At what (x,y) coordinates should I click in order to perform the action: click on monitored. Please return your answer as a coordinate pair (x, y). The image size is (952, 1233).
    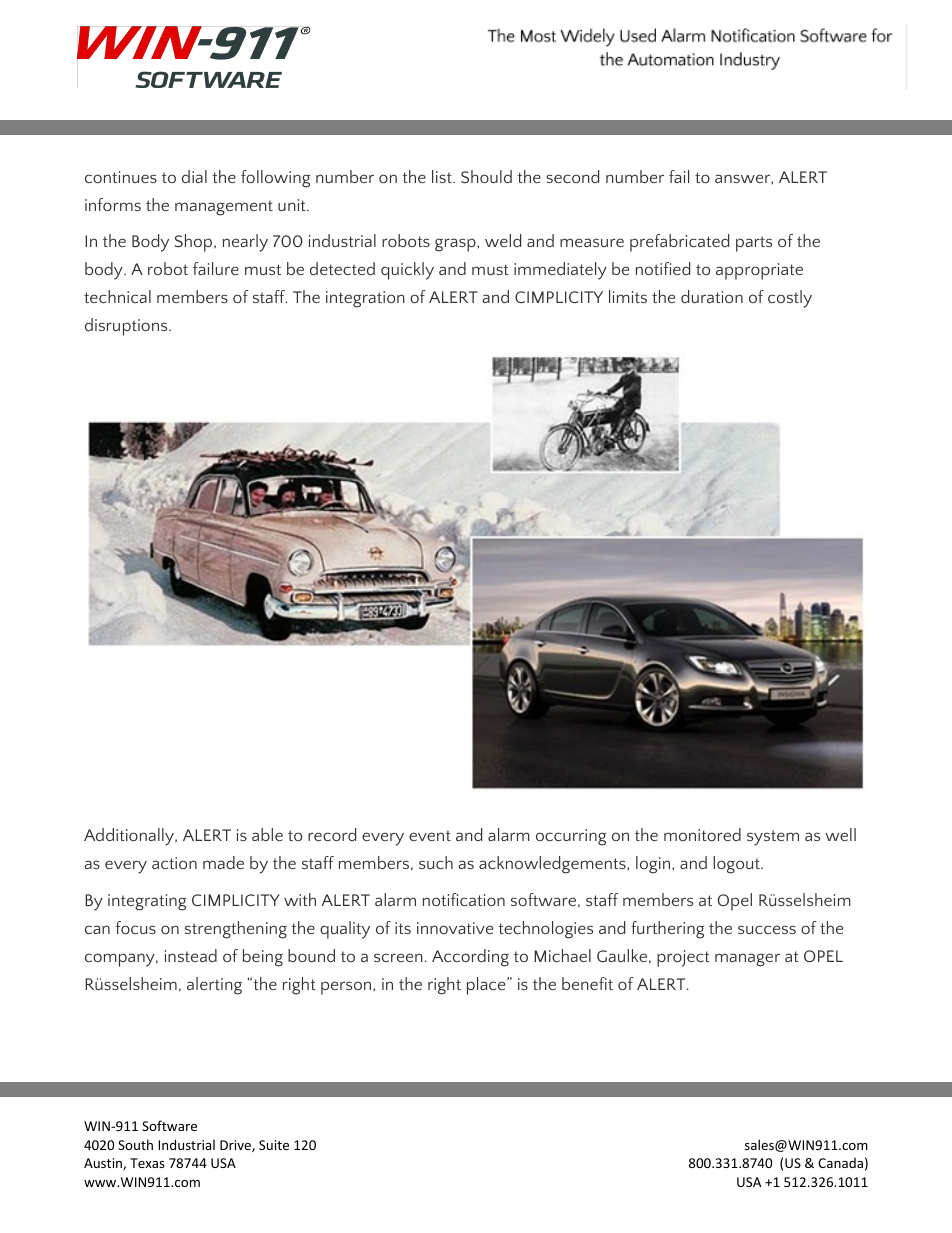
    Looking at the image, I should click on (702, 834).
